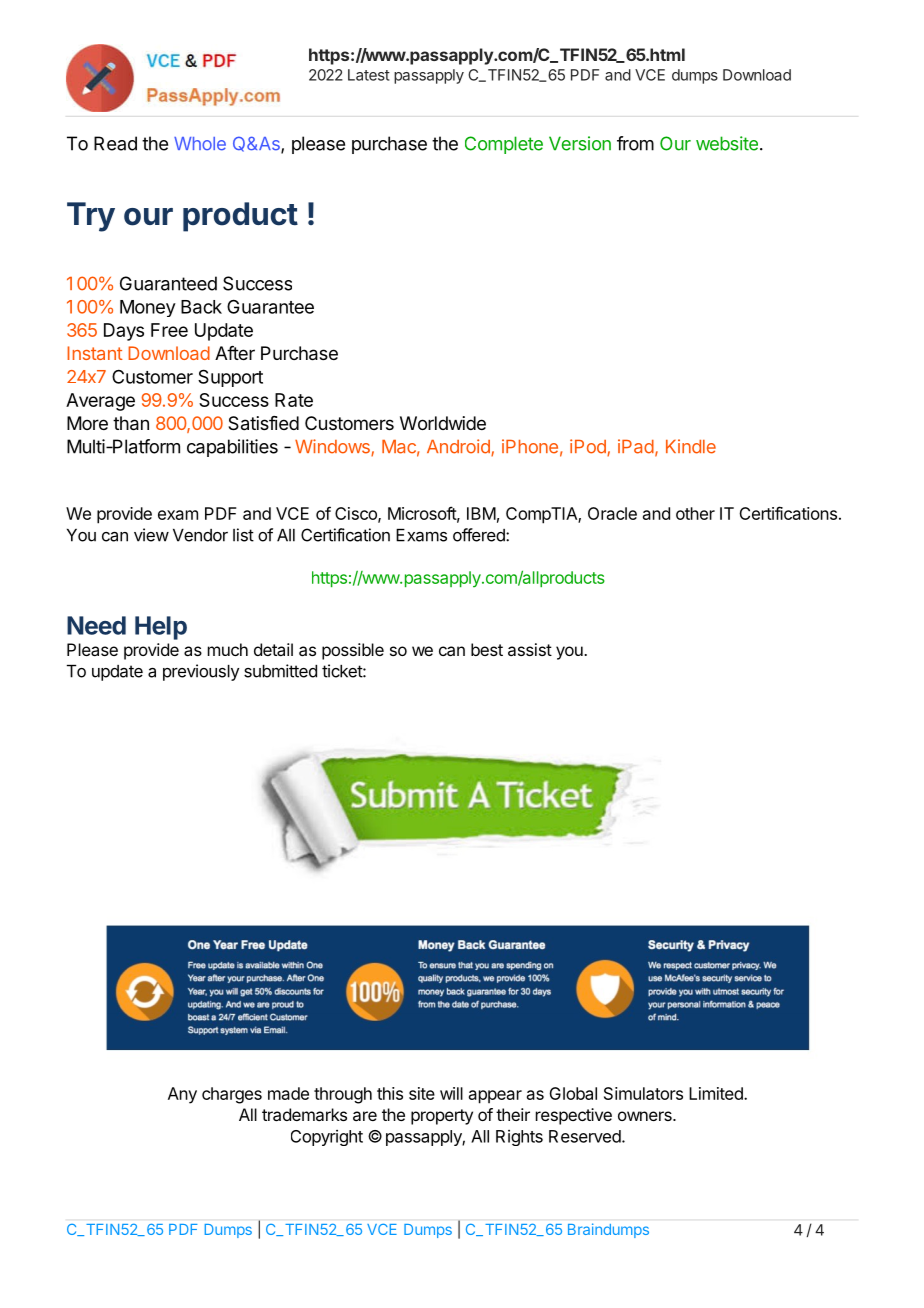  What do you see at coordinates (369, 75) in the screenshot?
I see `Latest` at bounding box center [369, 75].
